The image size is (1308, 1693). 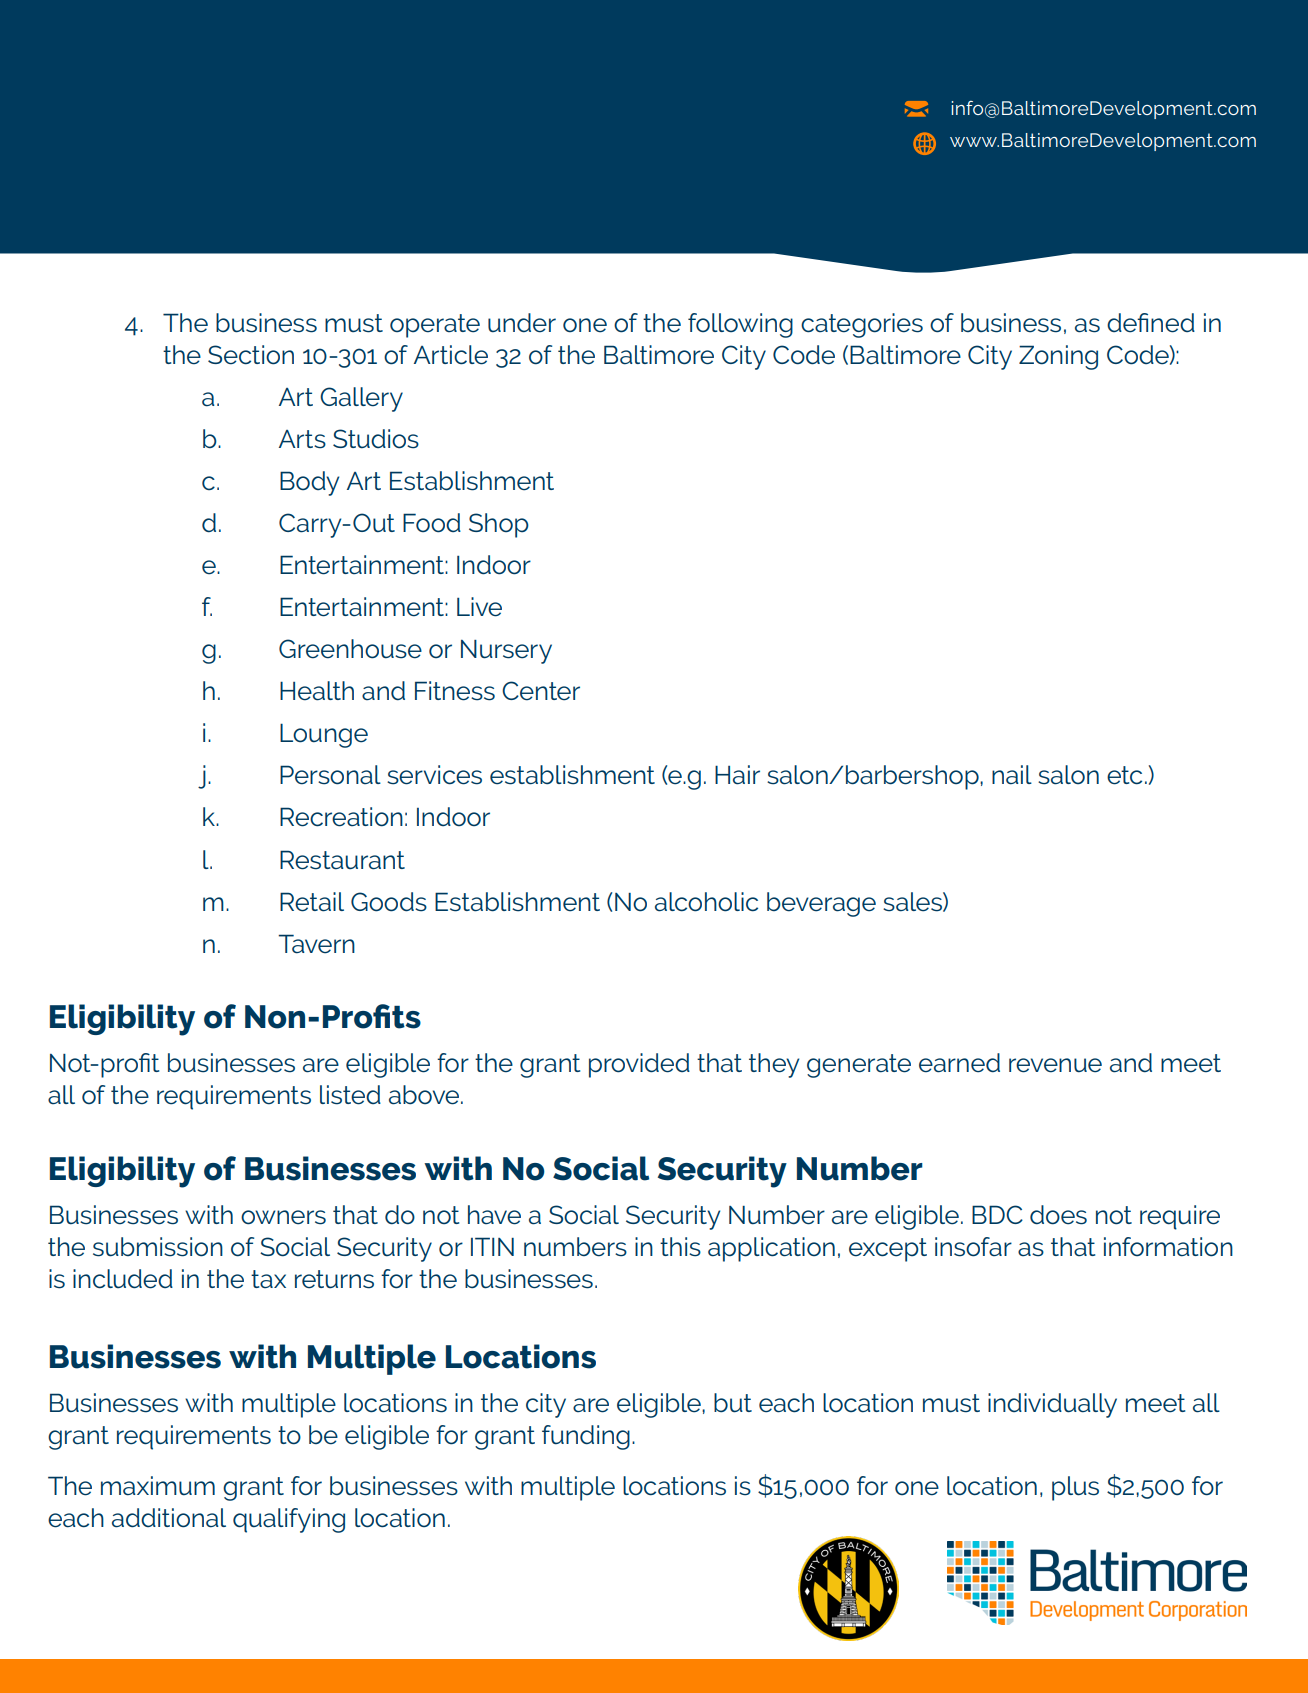 What do you see at coordinates (821, 904) in the page?
I see `beverage` at bounding box center [821, 904].
